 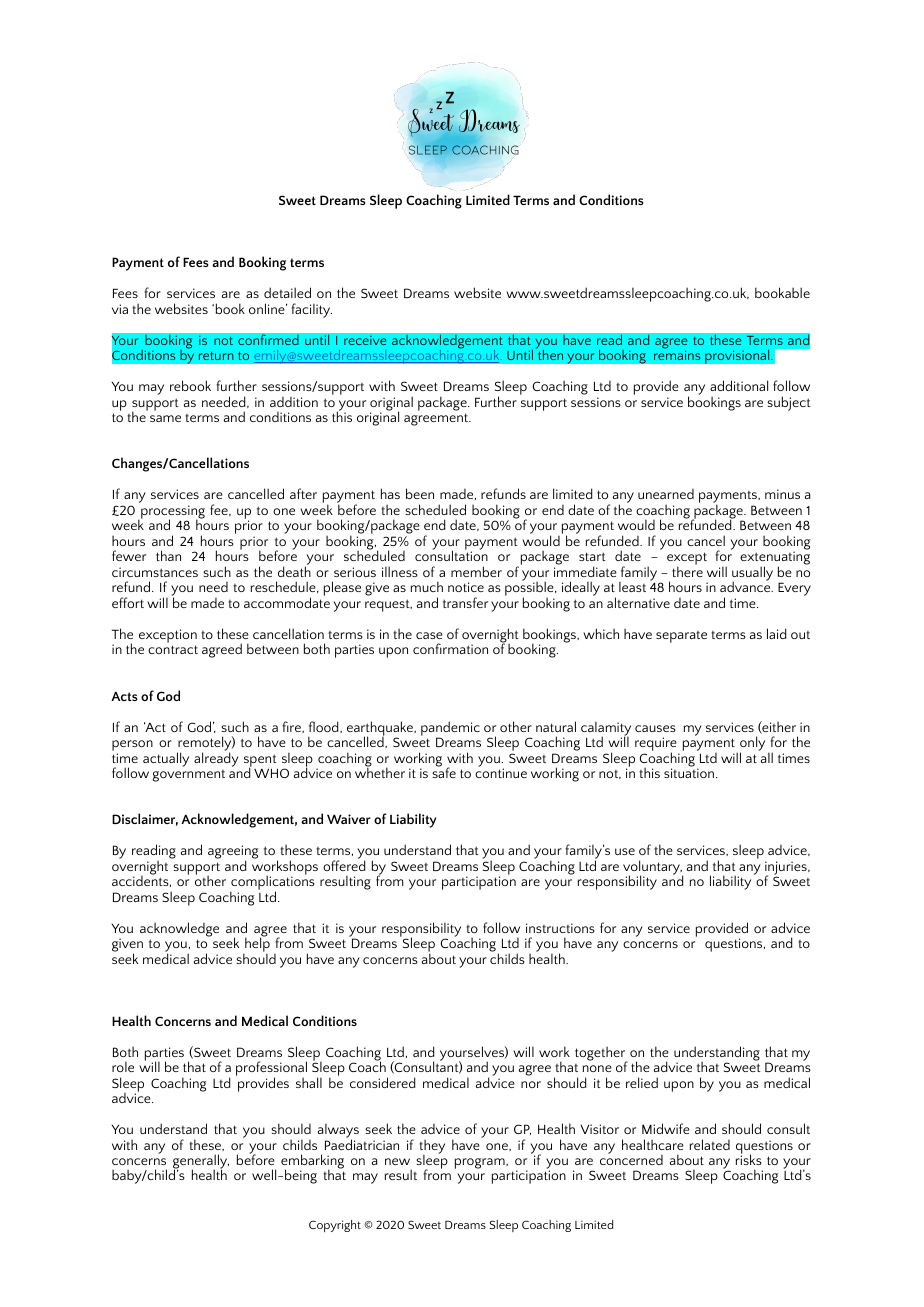 What do you see at coordinates (789, 403) in the screenshot?
I see `subject` at bounding box center [789, 403].
